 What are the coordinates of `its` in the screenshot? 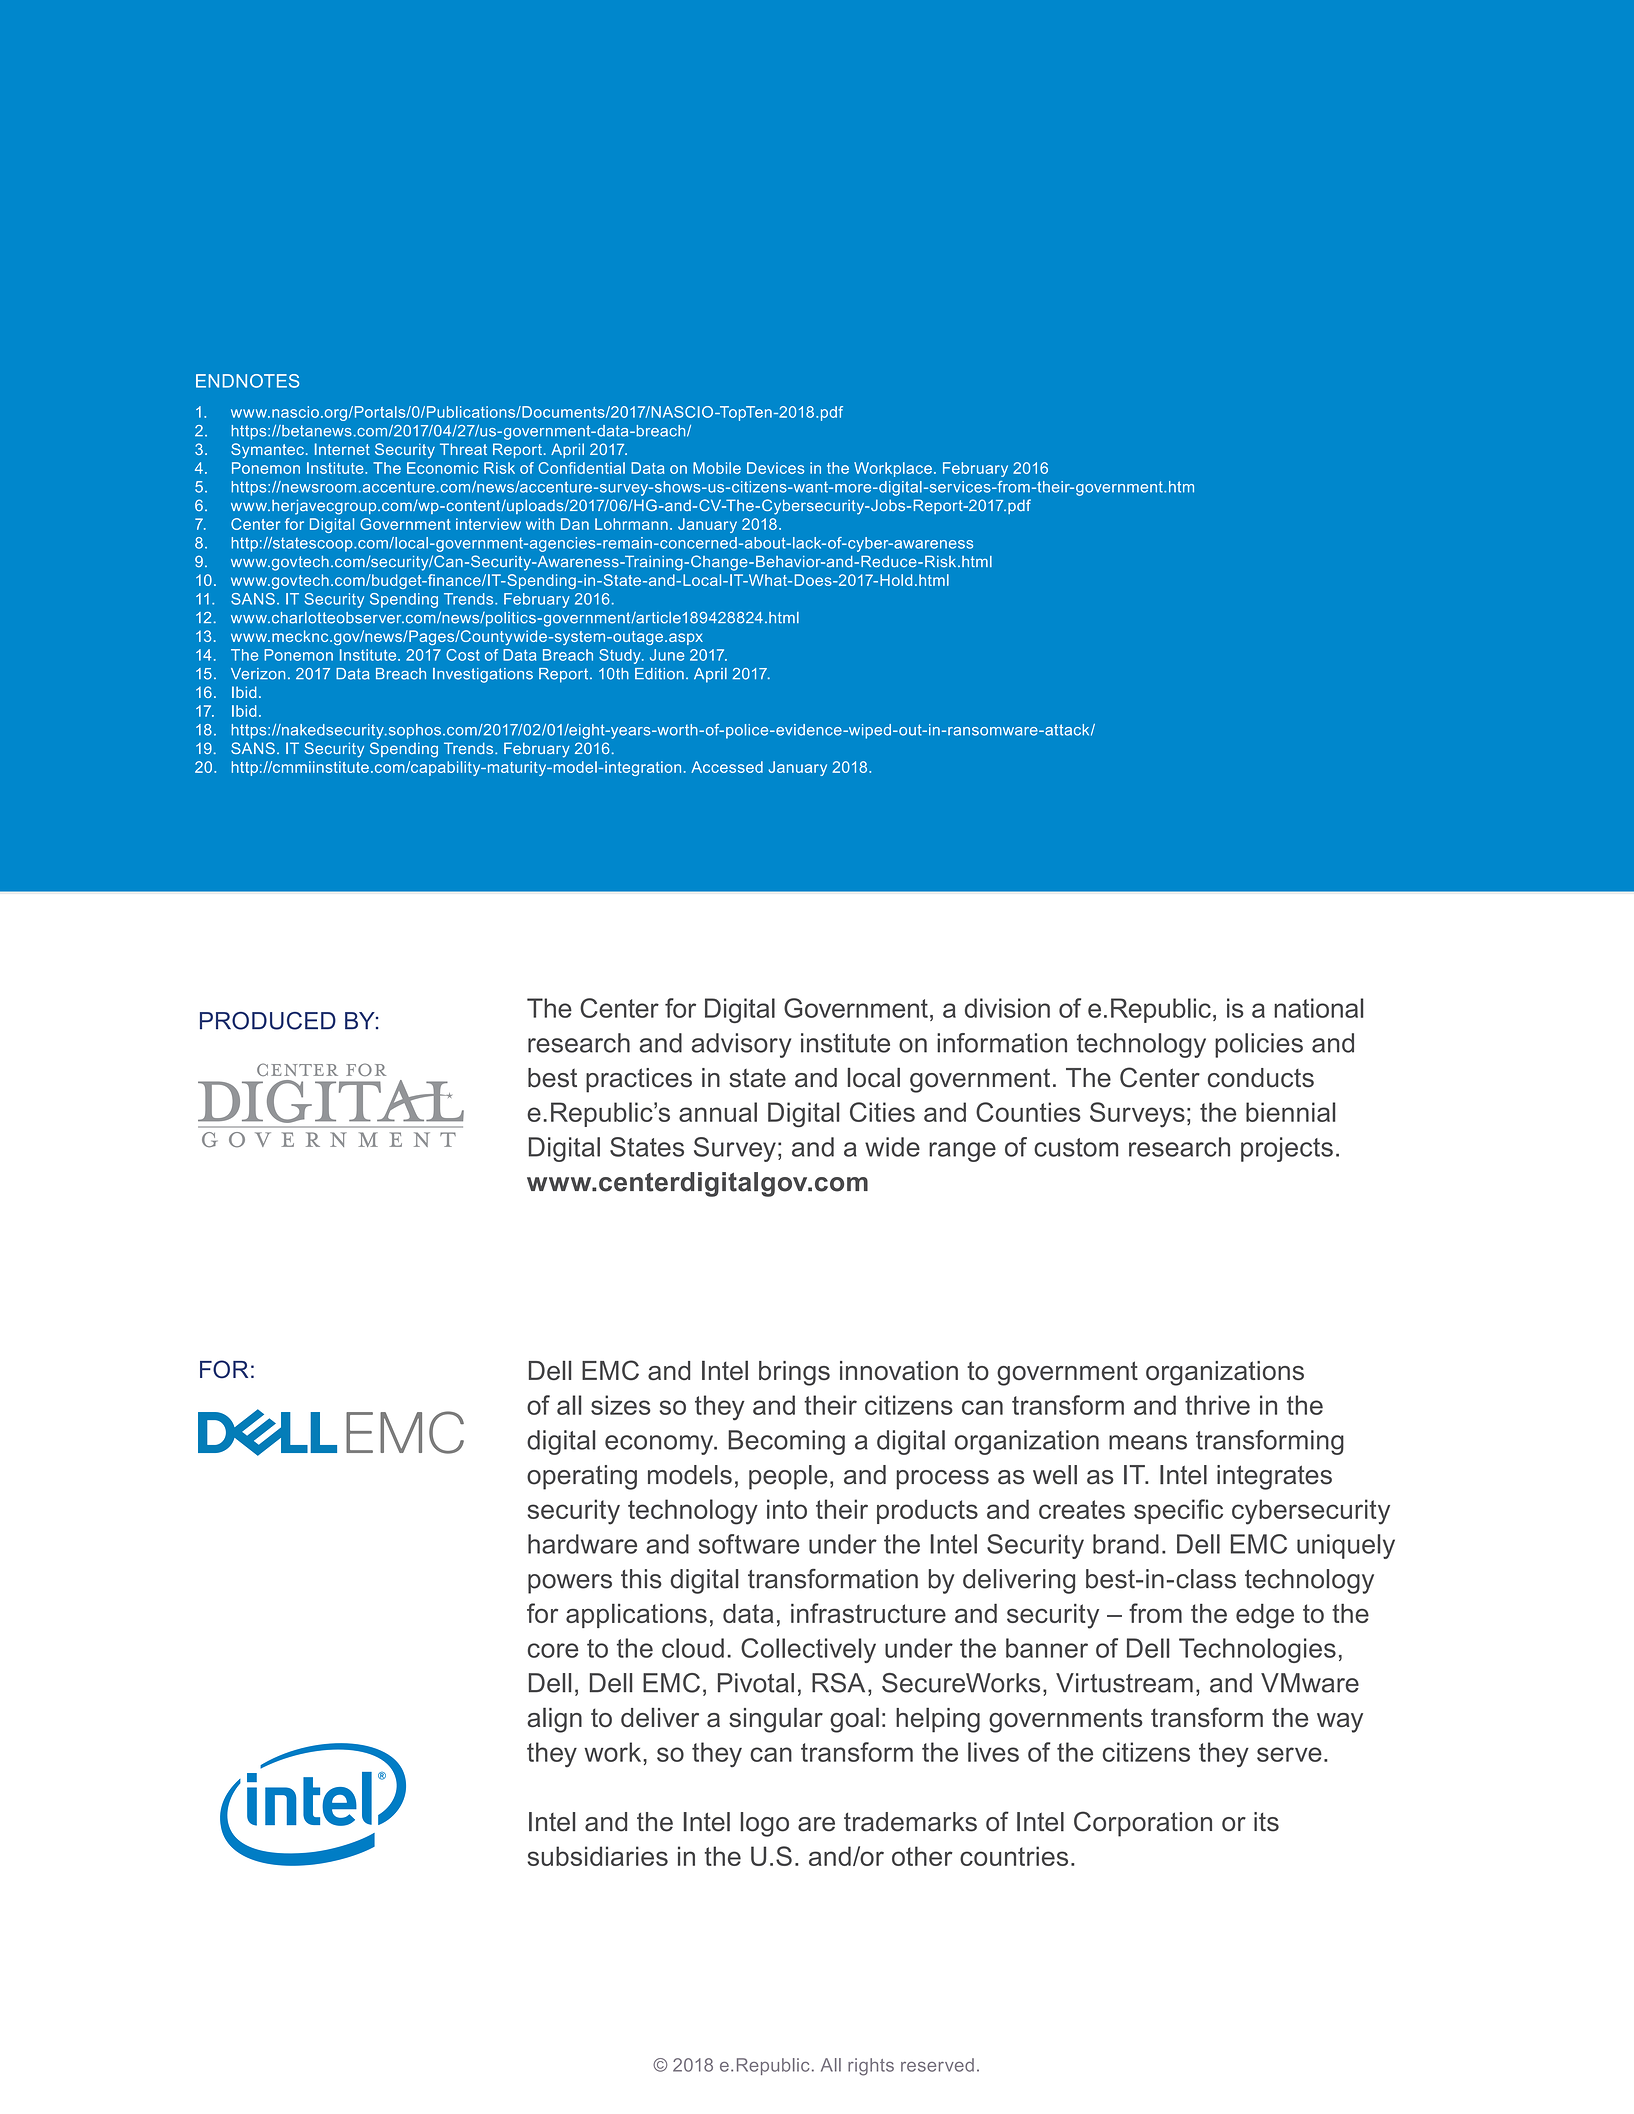 It's located at (1266, 1822).
